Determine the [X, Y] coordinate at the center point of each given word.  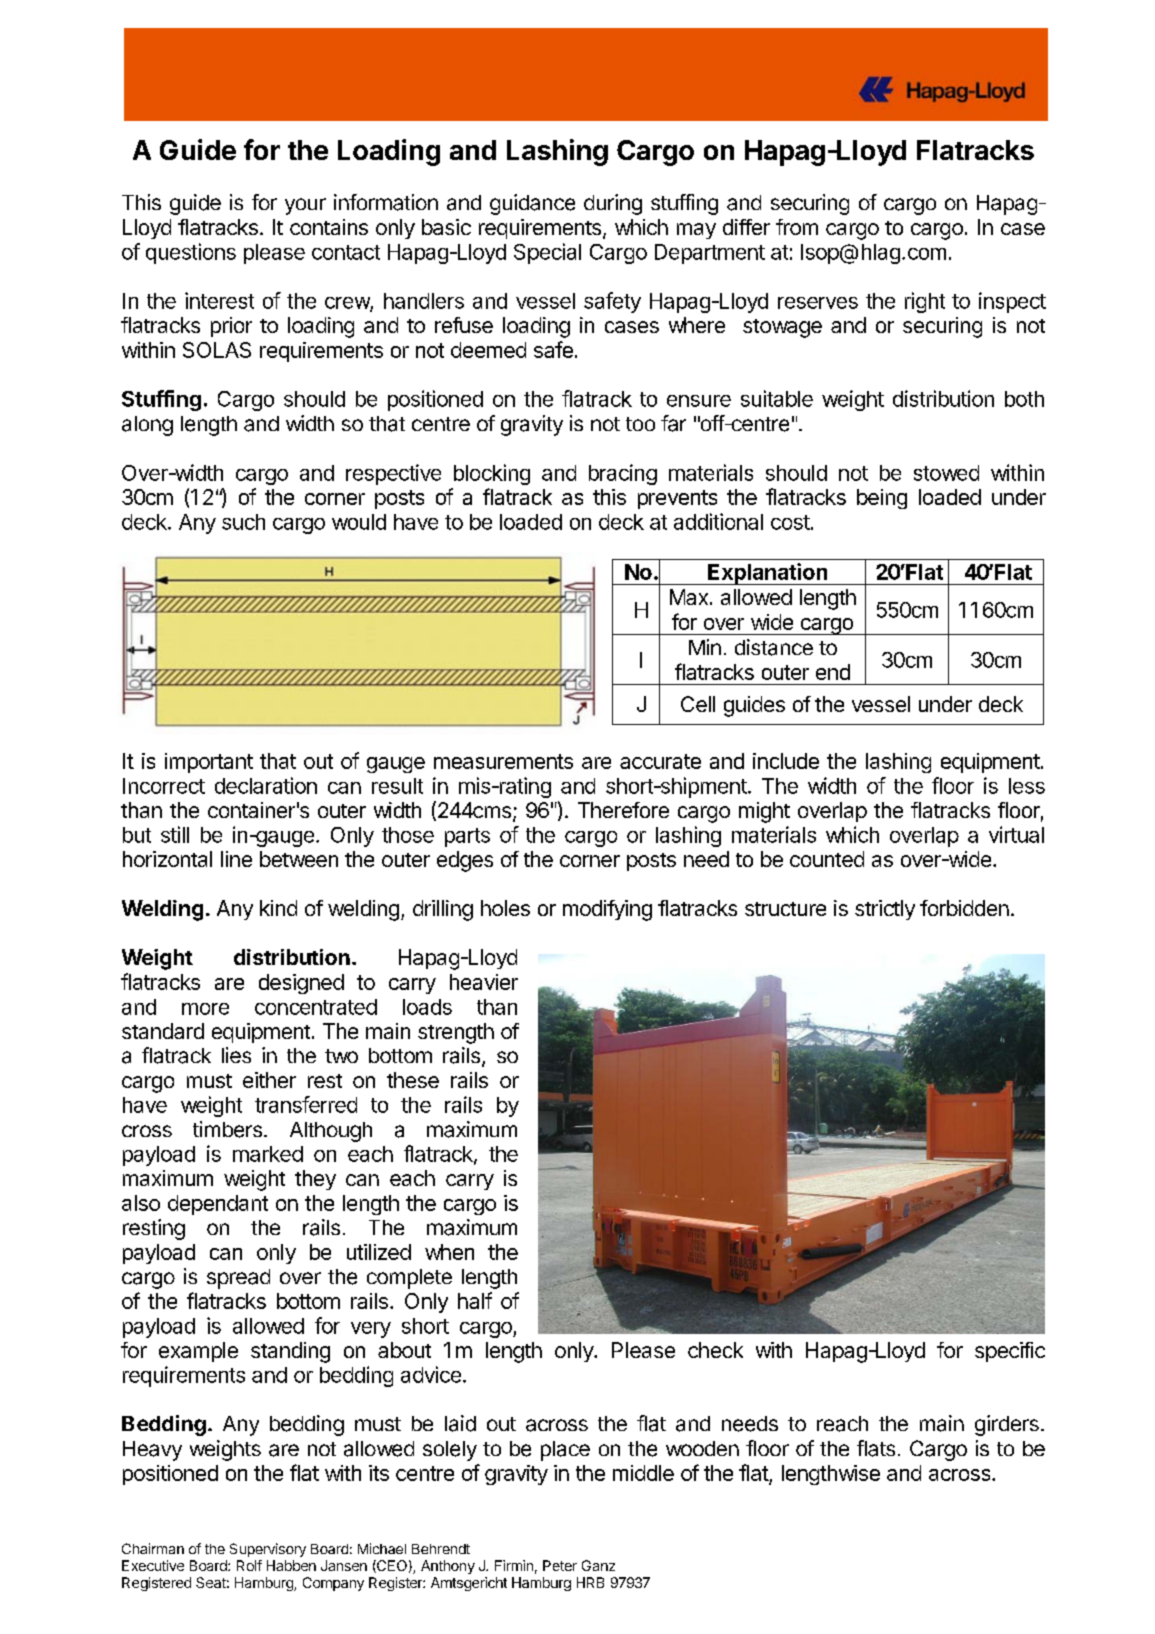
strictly [885, 910]
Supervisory [268, 1550]
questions [191, 253]
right [925, 302]
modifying [607, 910]
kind [278, 908]
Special [547, 253]
